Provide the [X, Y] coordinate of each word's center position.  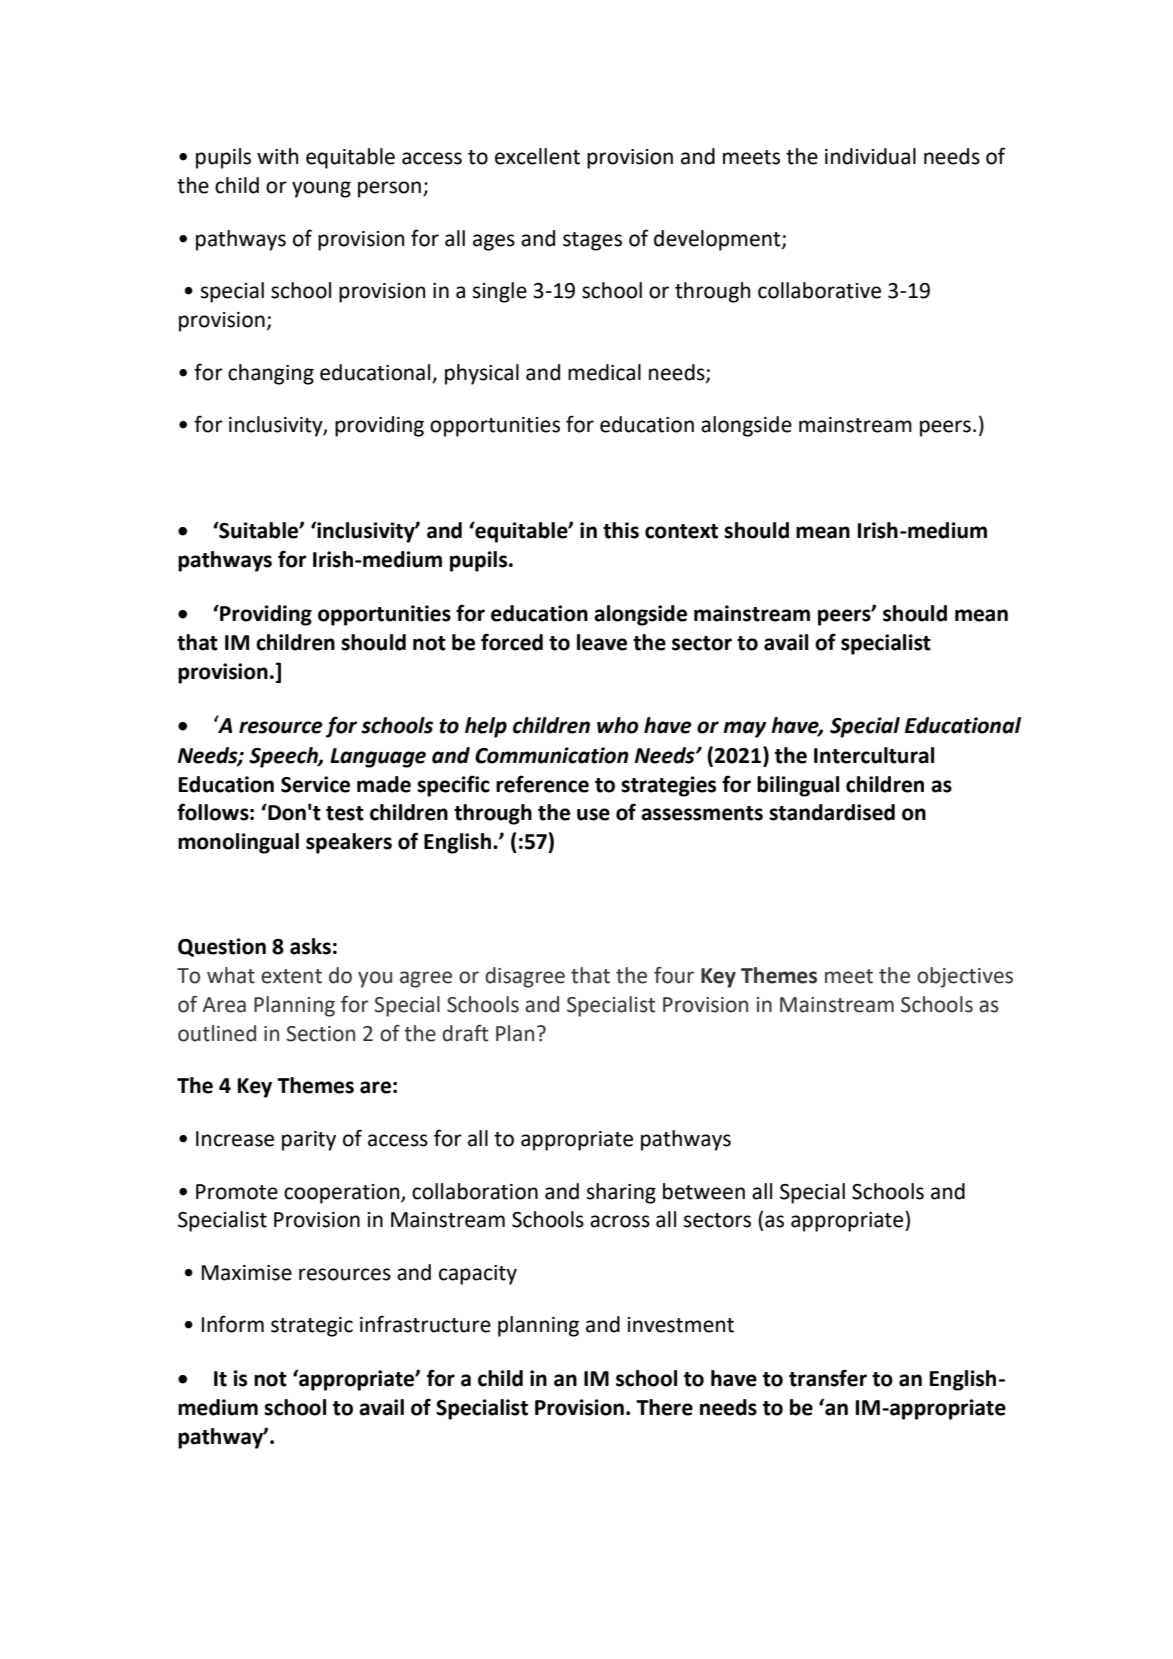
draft [465, 1033]
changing [271, 374]
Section [320, 1034]
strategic [312, 1327]
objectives [965, 977]
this [621, 530]
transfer [828, 1378]
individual [870, 156]
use [593, 814]
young [321, 189]
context [681, 531]
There [664, 1407]
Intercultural [874, 755]
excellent [537, 156]
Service [315, 784]
